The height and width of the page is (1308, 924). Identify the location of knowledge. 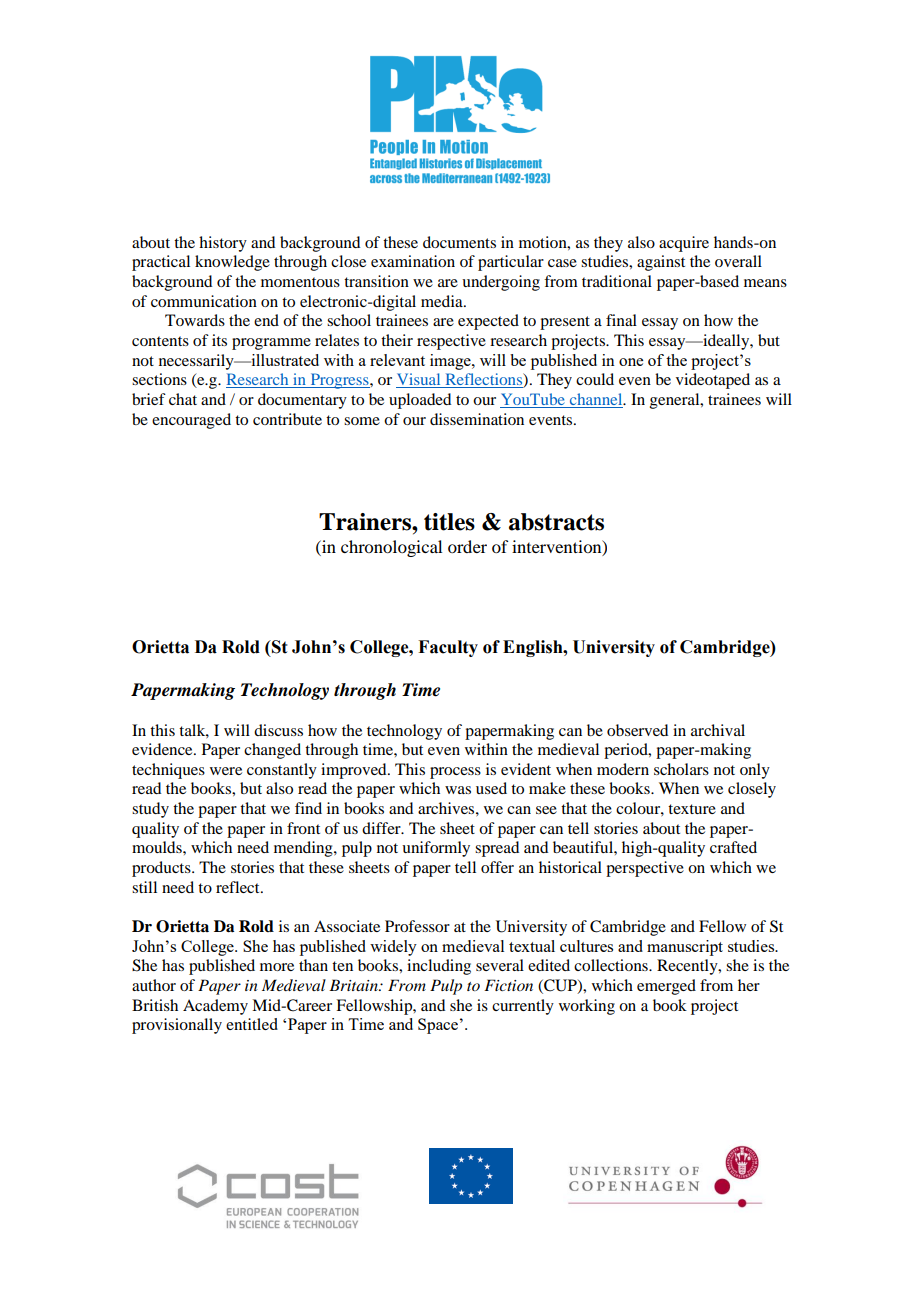
(232, 263).
